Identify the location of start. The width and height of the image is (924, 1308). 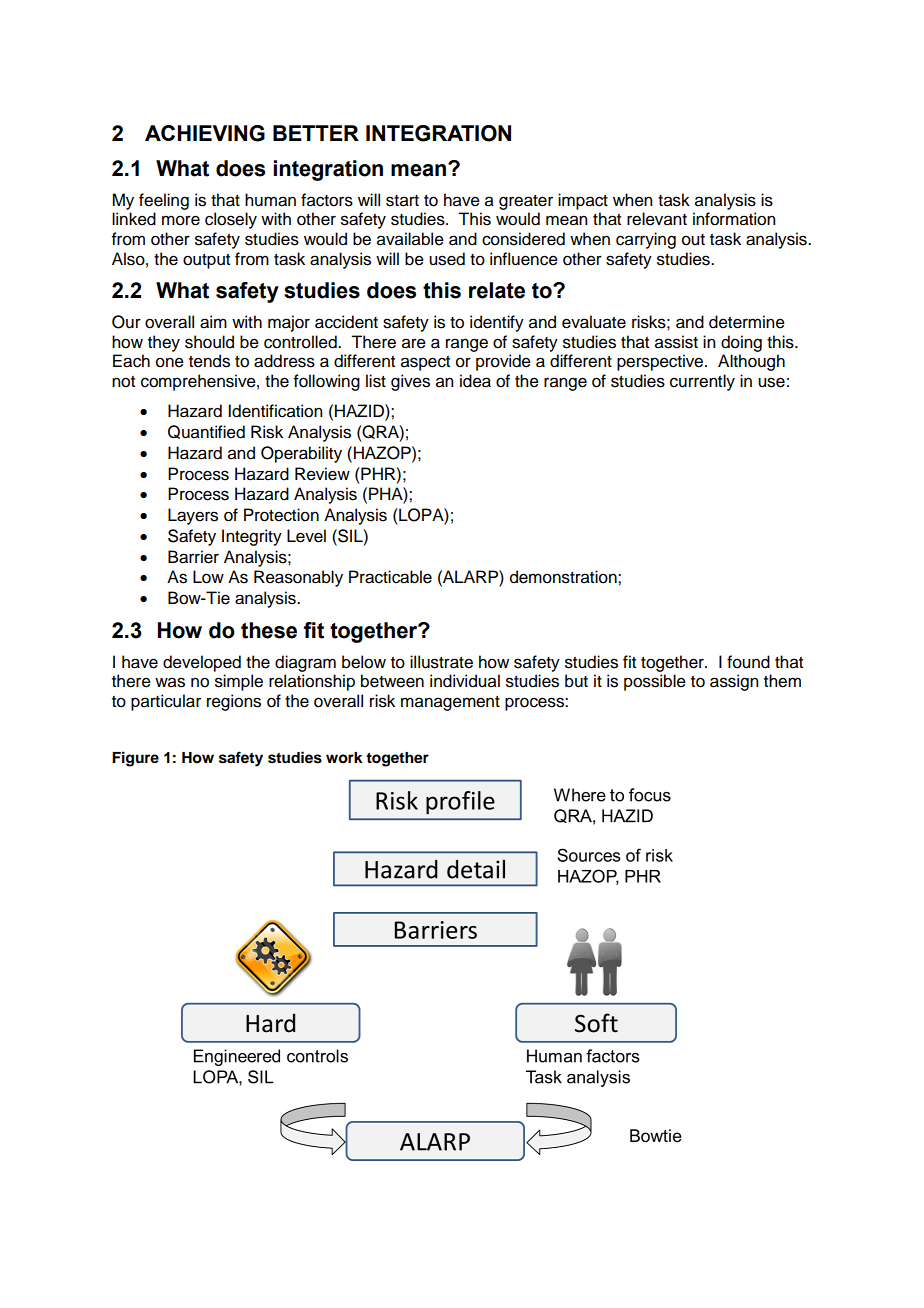
(402, 201).
